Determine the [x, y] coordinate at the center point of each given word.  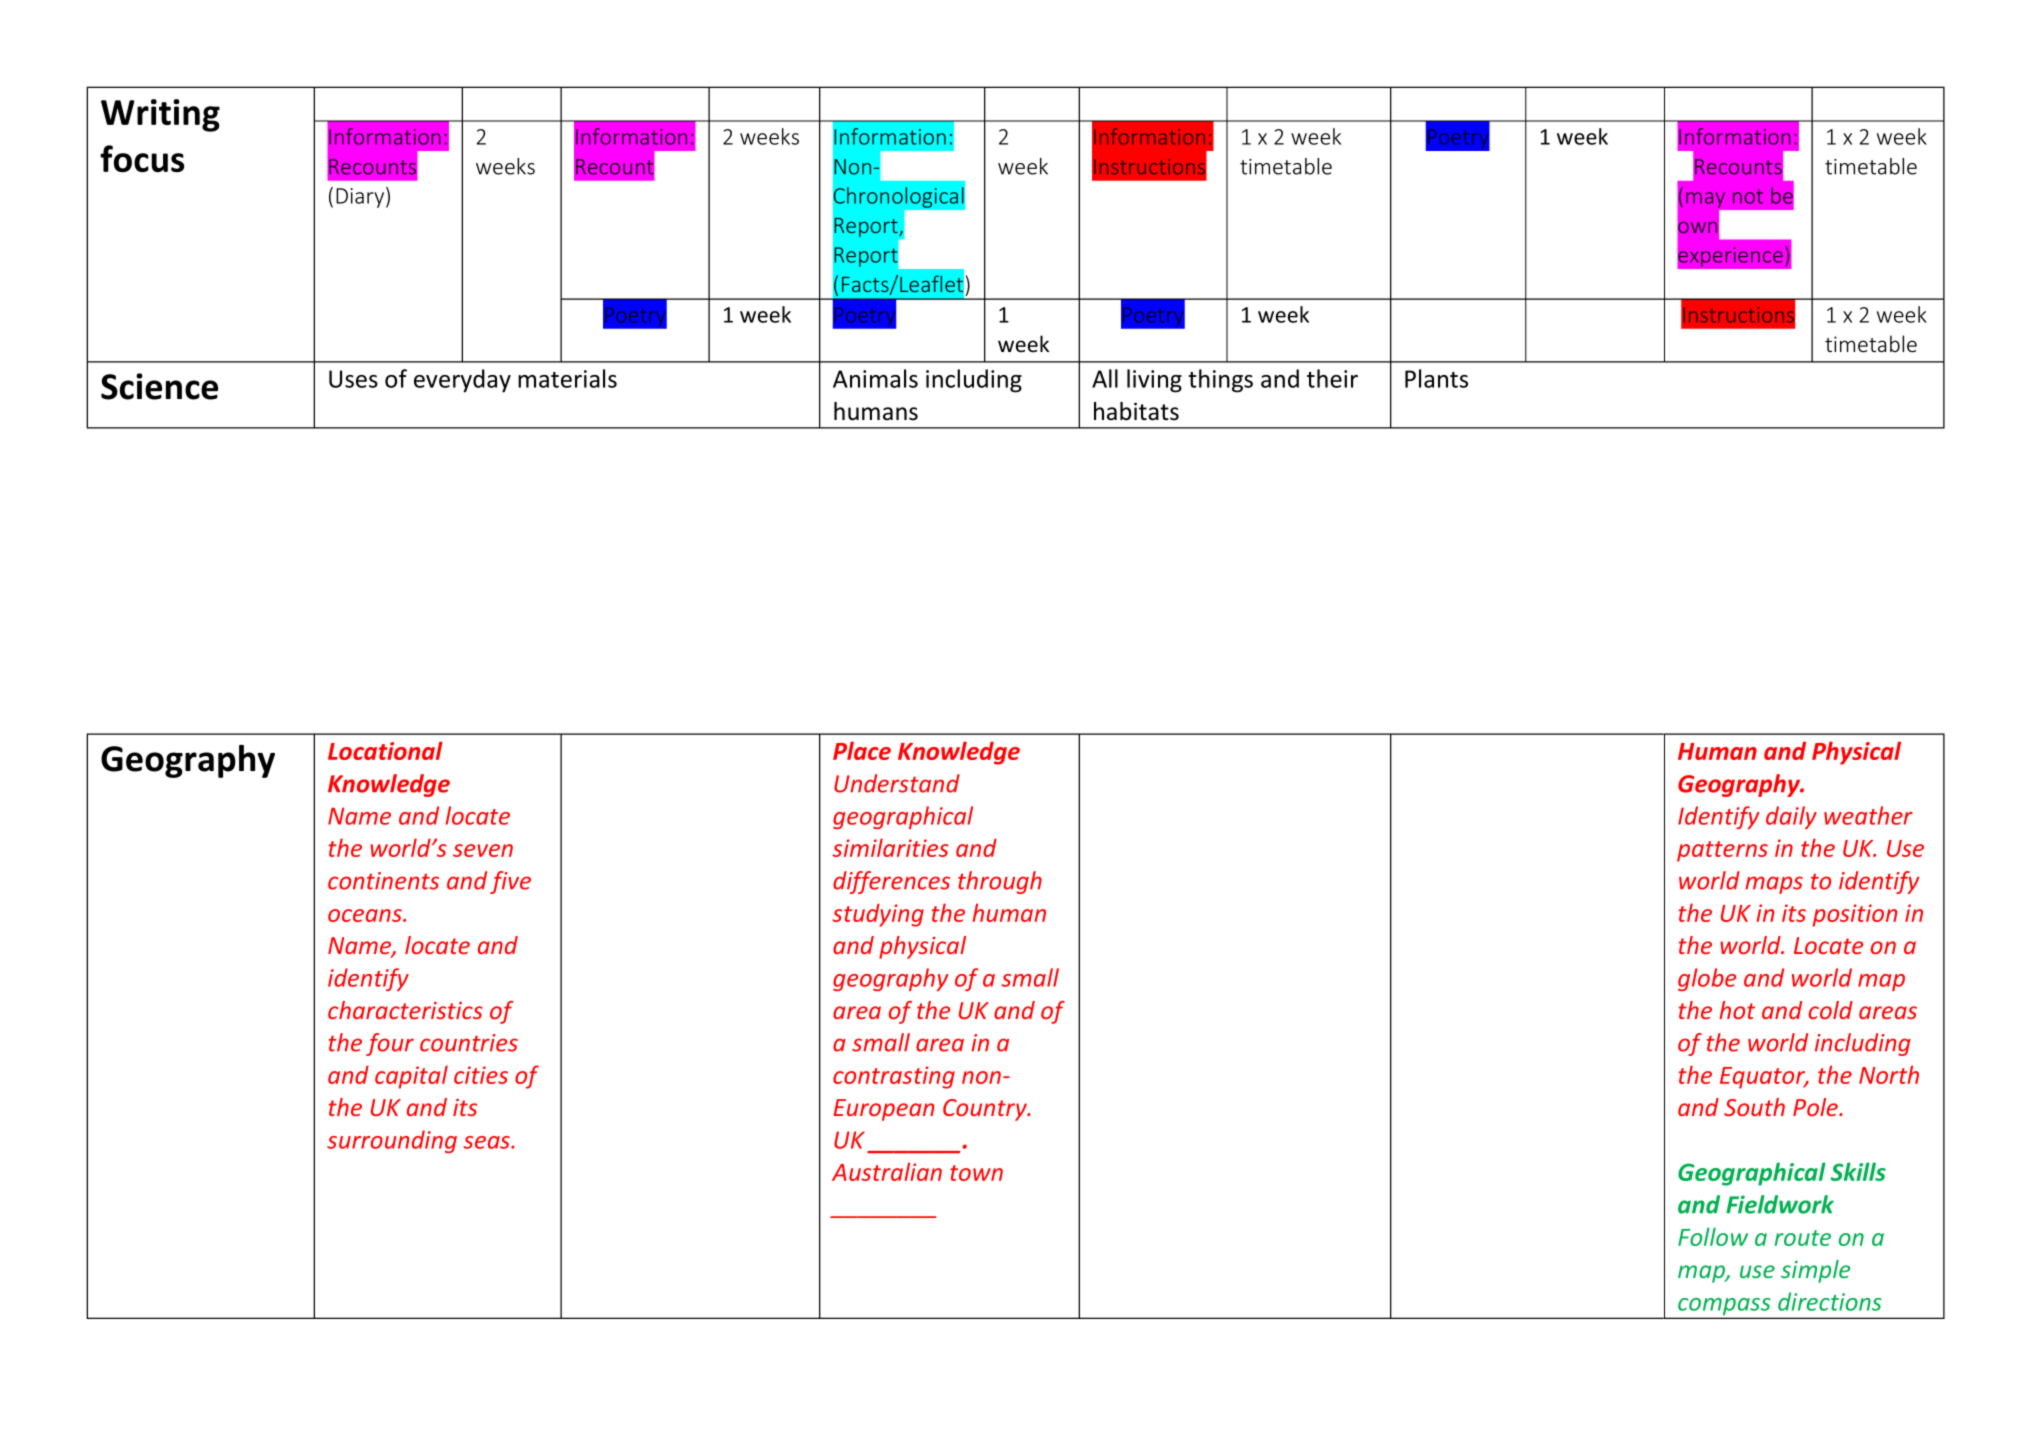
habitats [1136, 411]
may [1705, 200]
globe [1707, 979]
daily [1791, 817]
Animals [875, 378]
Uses [353, 379]
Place [862, 750]
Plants [1436, 378]
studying [878, 915]
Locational [385, 750]
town [976, 1173]
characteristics [405, 1010]
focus [142, 158]
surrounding [392, 1141]
